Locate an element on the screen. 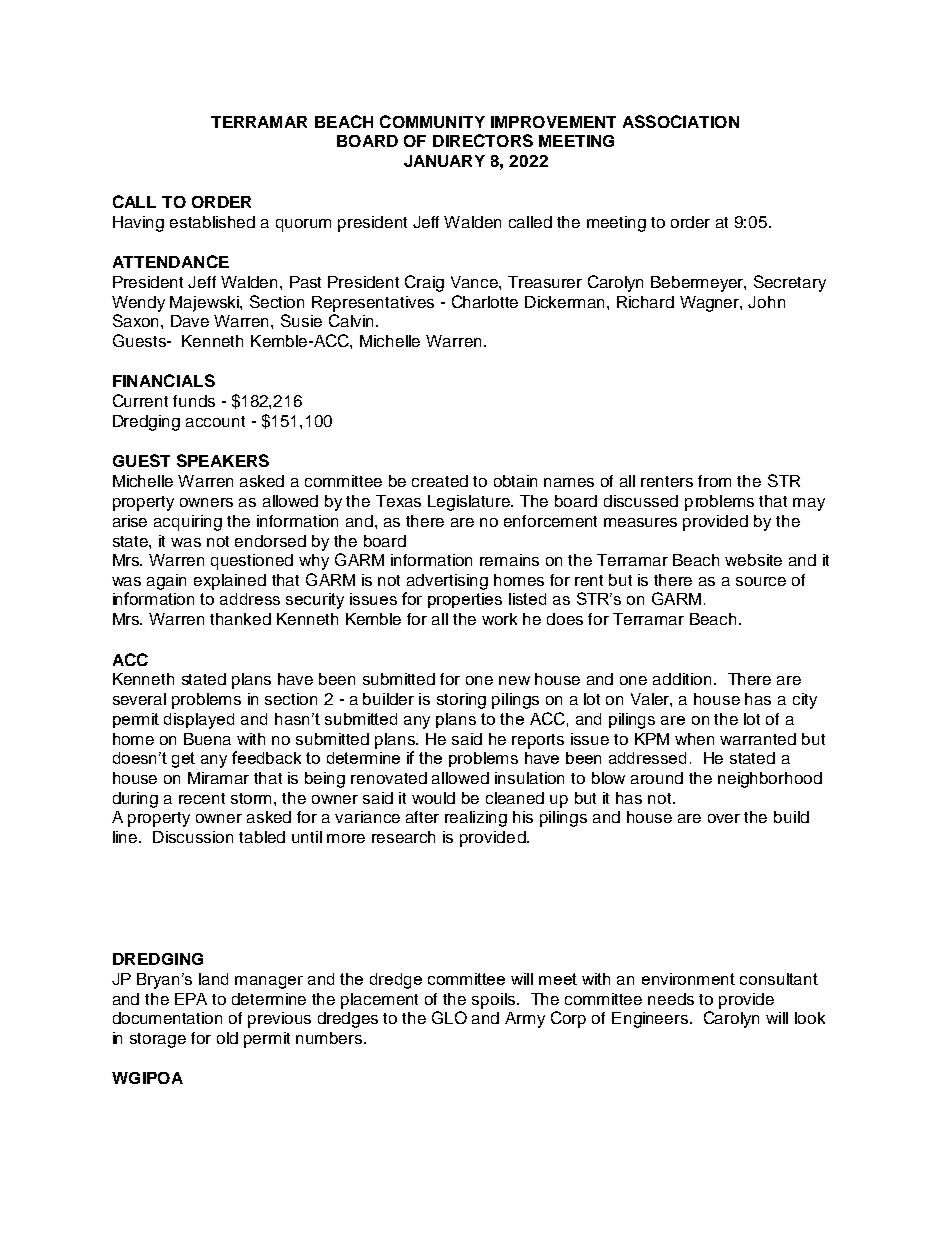  created is located at coordinates (440, 481).
